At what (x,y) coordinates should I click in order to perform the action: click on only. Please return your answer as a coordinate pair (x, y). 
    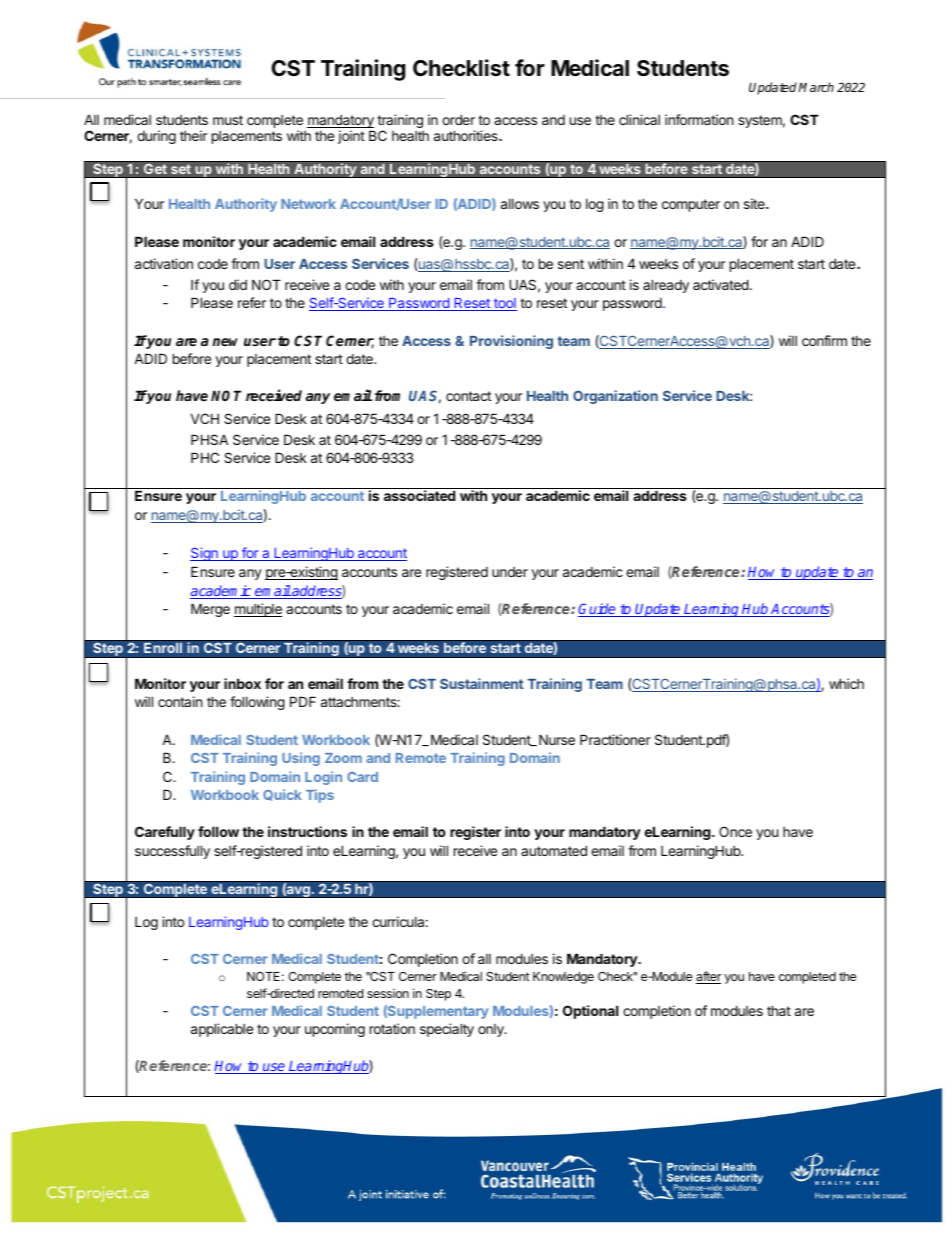
    Looking at the image, I should click on (492, 1030).
